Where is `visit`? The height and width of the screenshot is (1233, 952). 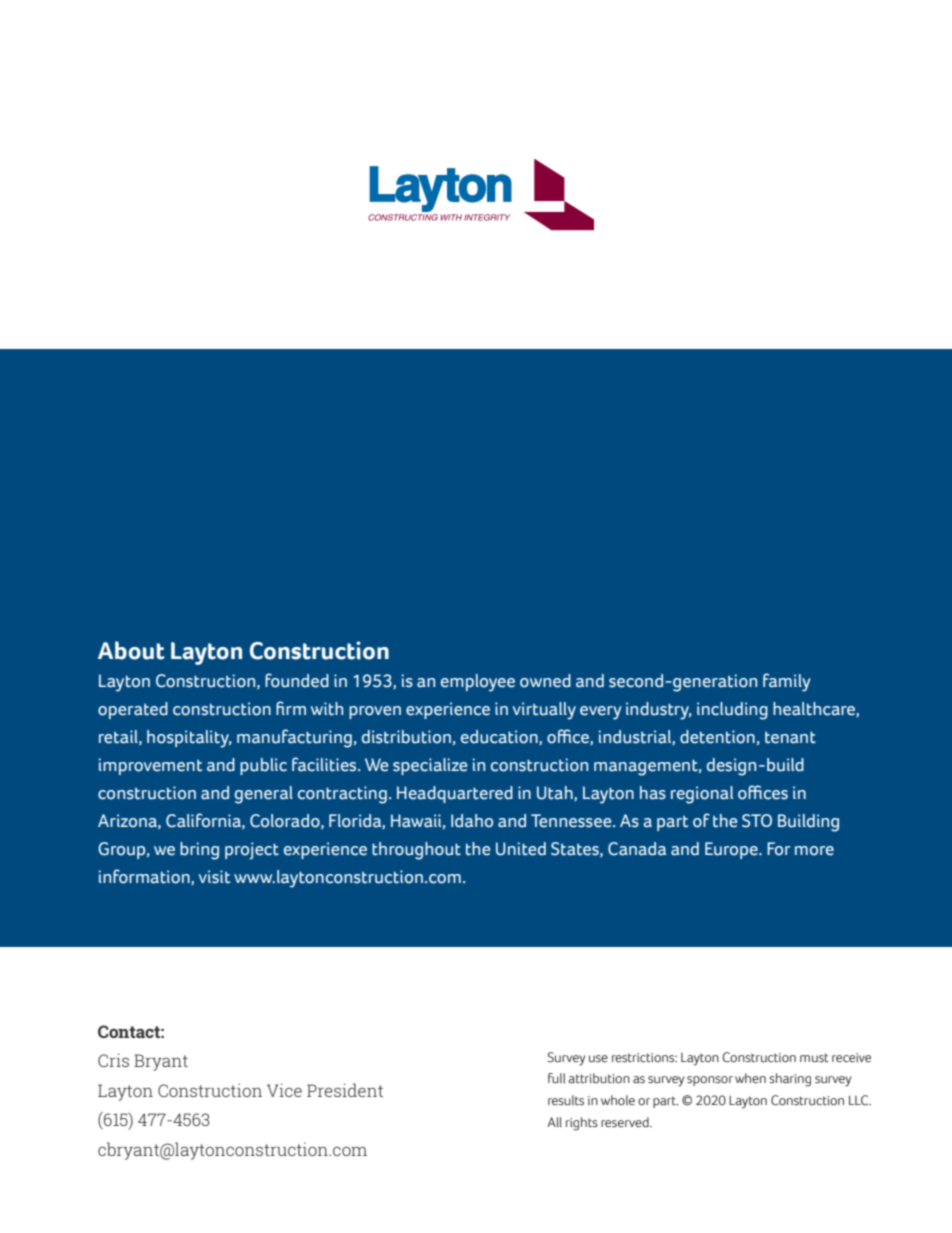 visit is located at coordinates (214, 877).
